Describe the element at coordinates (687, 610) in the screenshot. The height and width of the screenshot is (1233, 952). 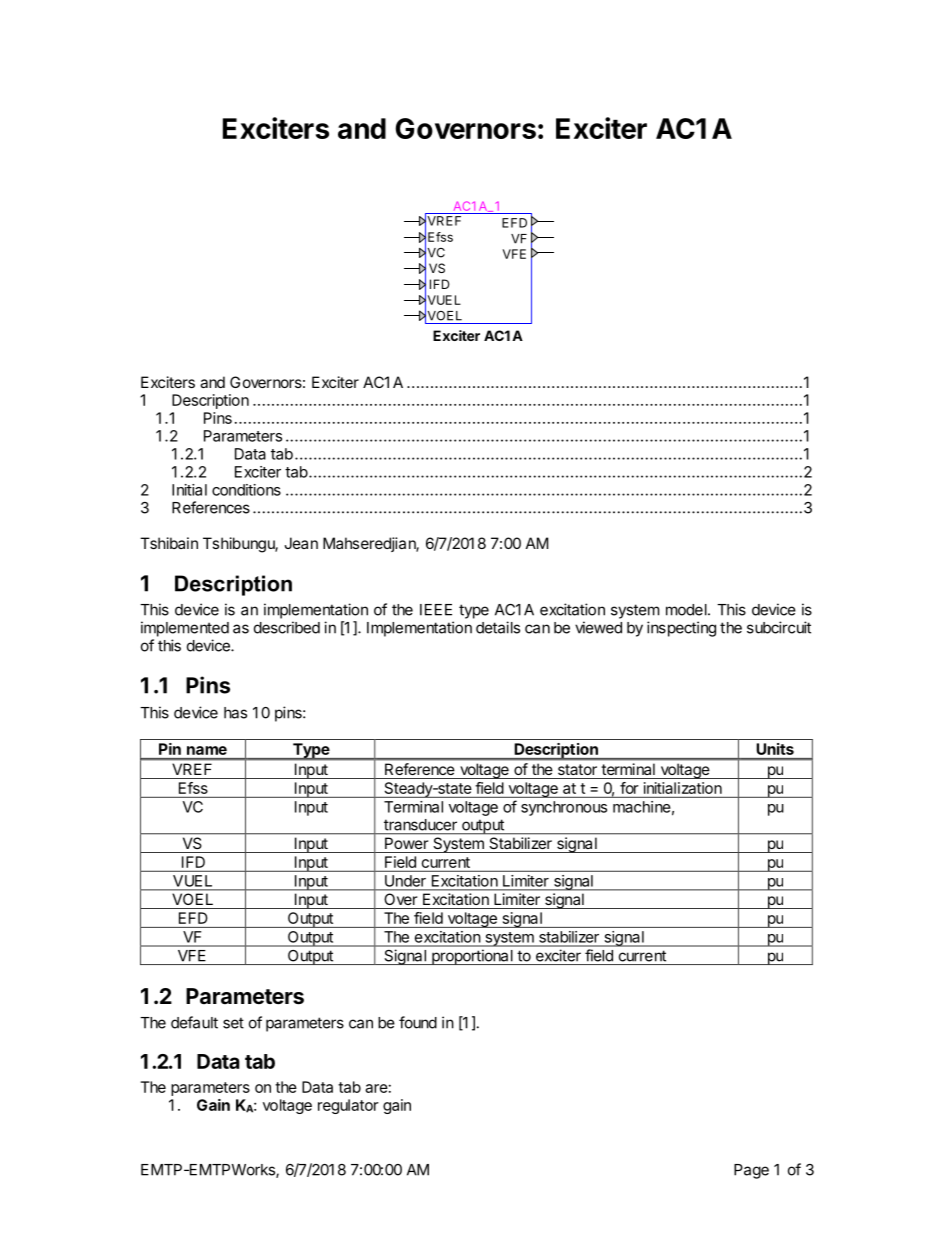
I see `model` at that location.
